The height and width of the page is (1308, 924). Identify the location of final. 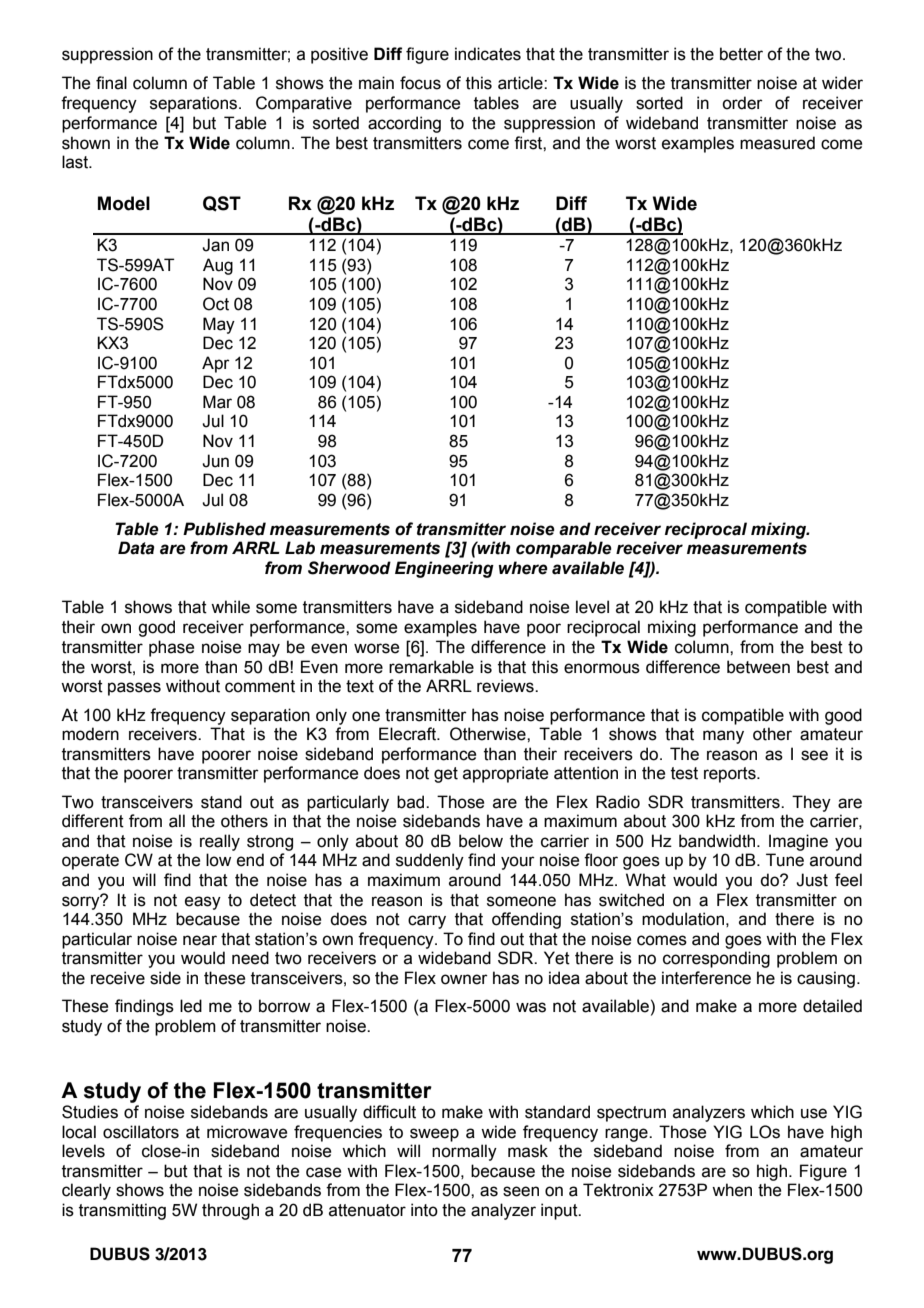
(111, 83).
